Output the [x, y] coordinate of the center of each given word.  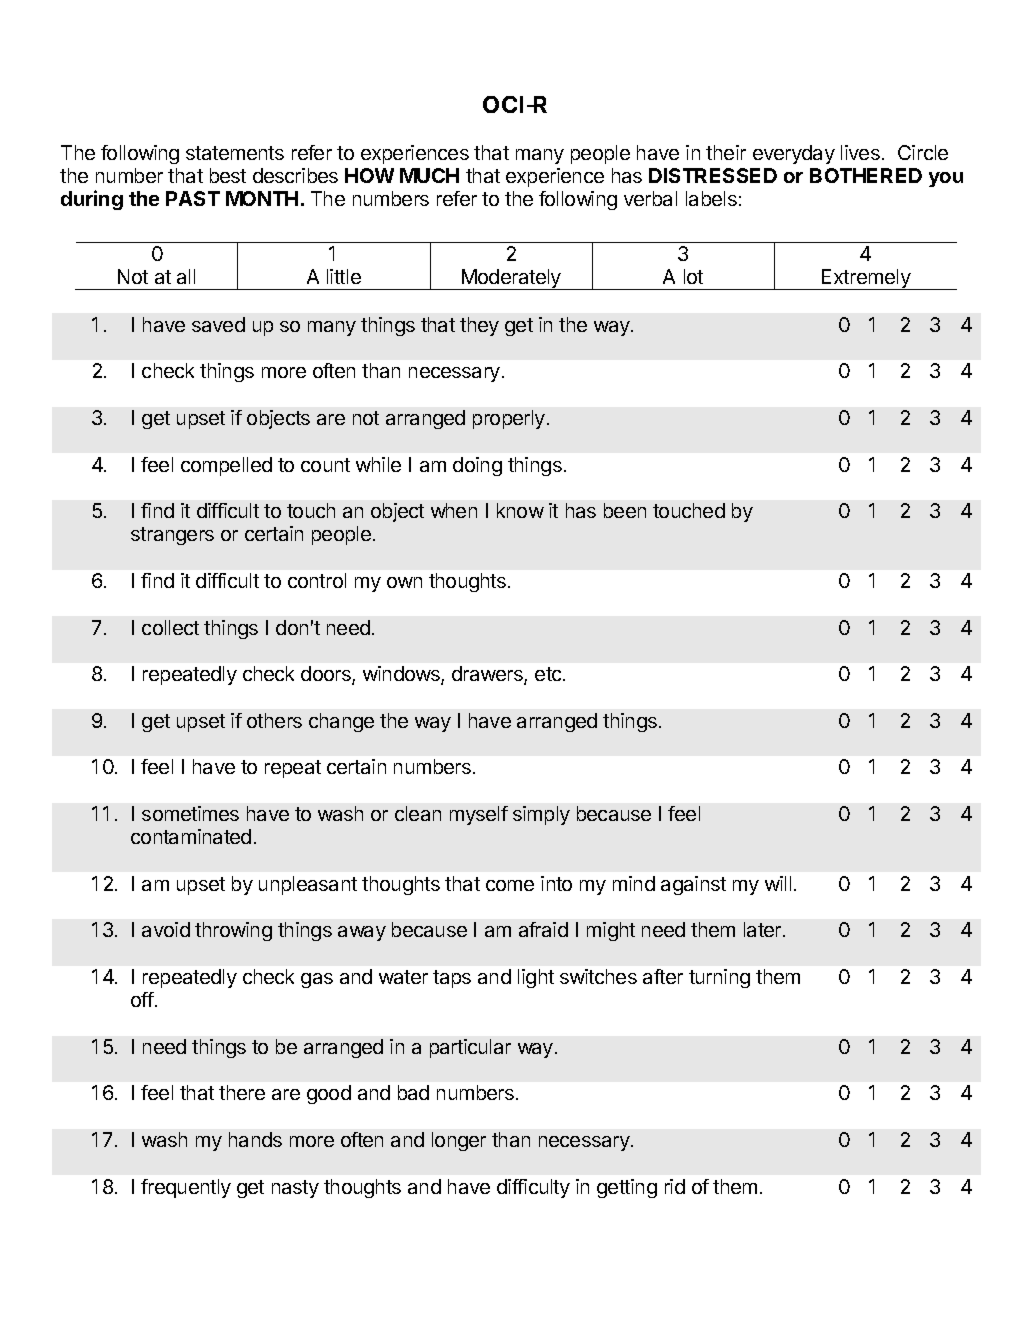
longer [459, 1141]
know [520, 510]
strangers [172, 536]
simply [541, 815]
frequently [186, 1188]
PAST [193, 198]
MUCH [429, 175]
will [778, 883]
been [625, 510]
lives [860, 152]
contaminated [191, 836]
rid [675, 1186]
